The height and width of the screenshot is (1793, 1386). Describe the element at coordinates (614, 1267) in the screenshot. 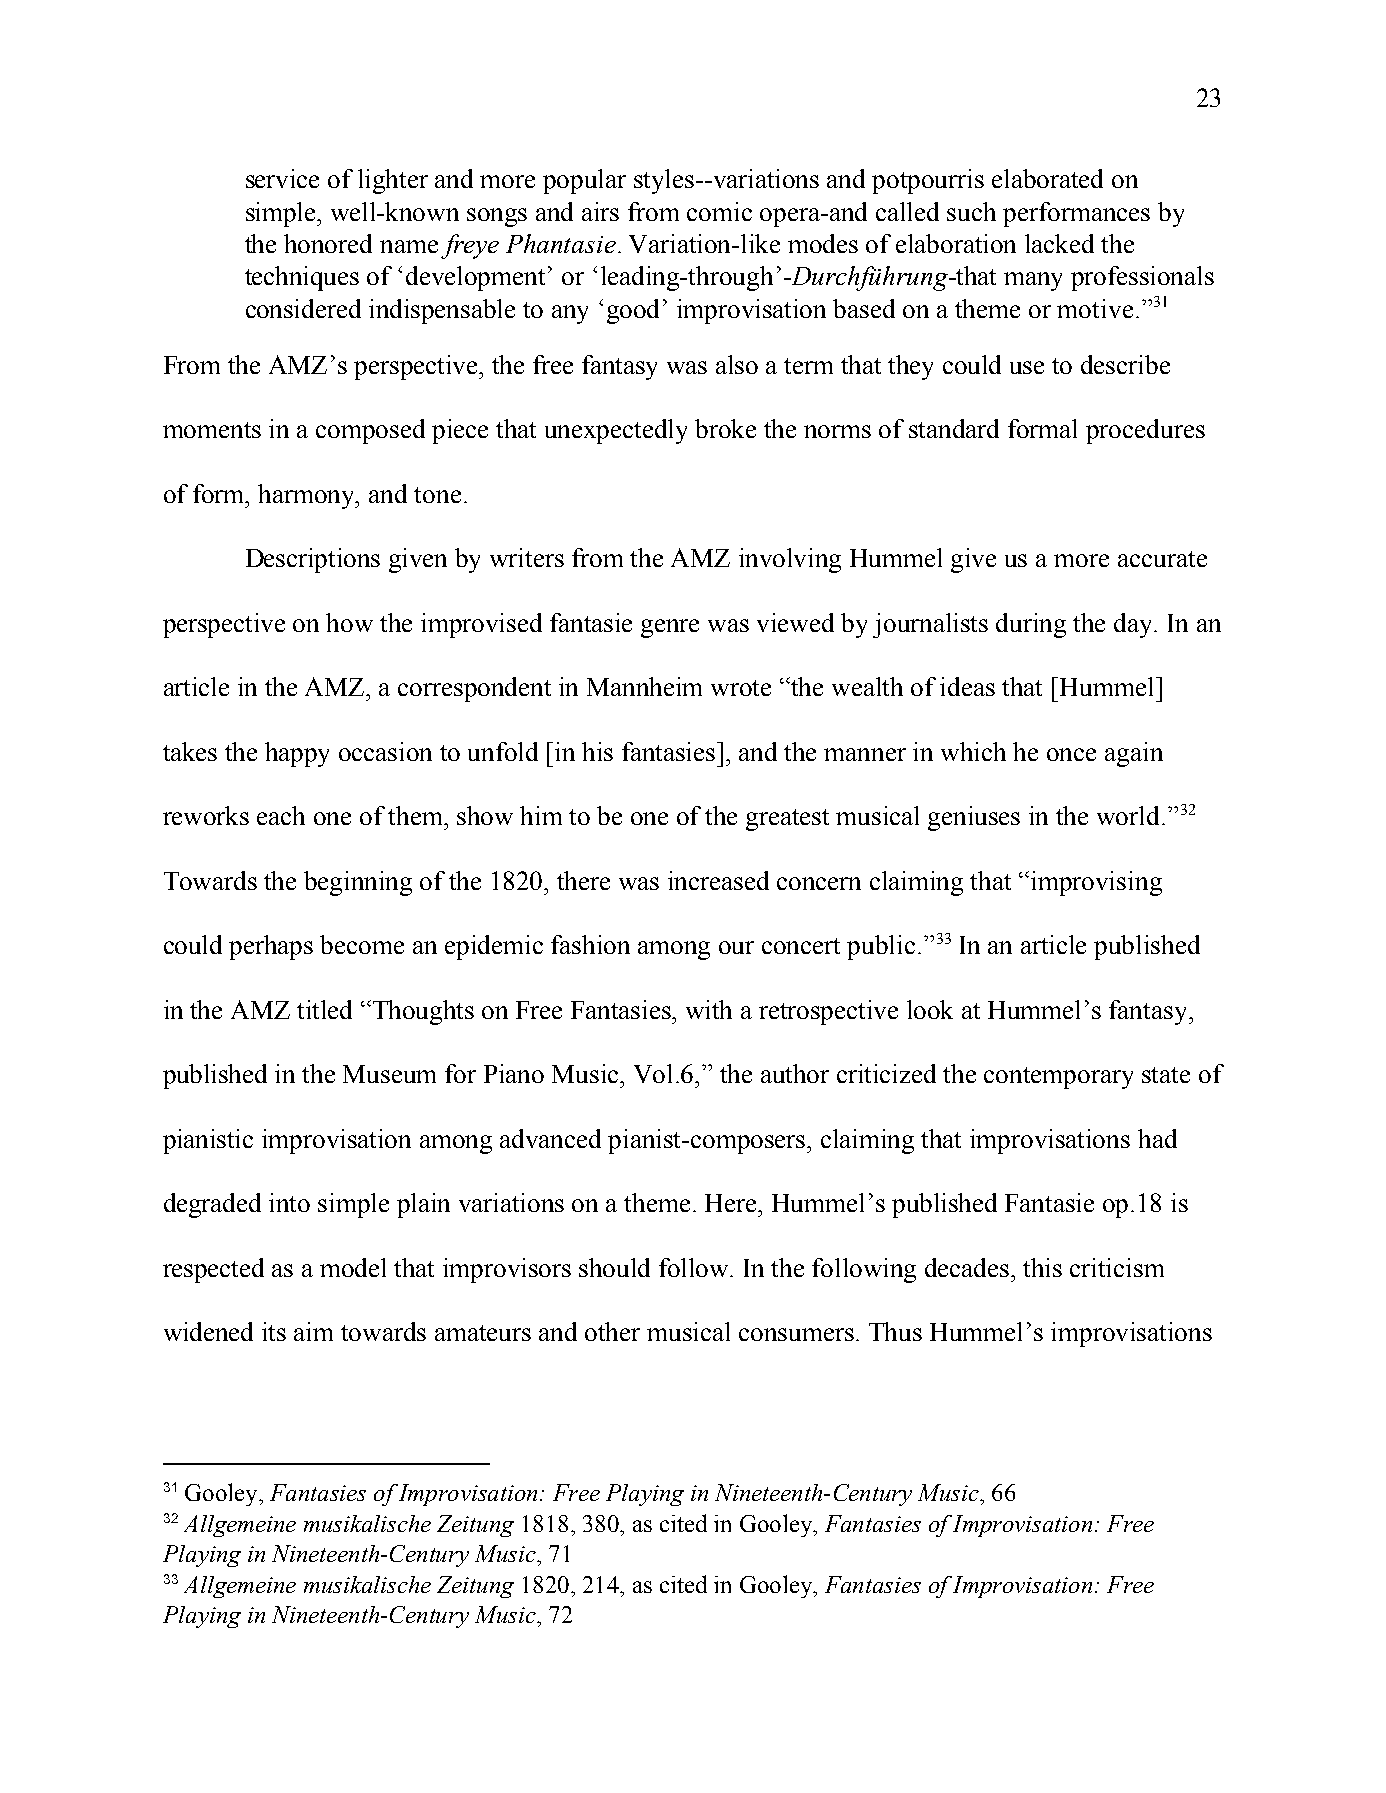

I see `should` at that location.
